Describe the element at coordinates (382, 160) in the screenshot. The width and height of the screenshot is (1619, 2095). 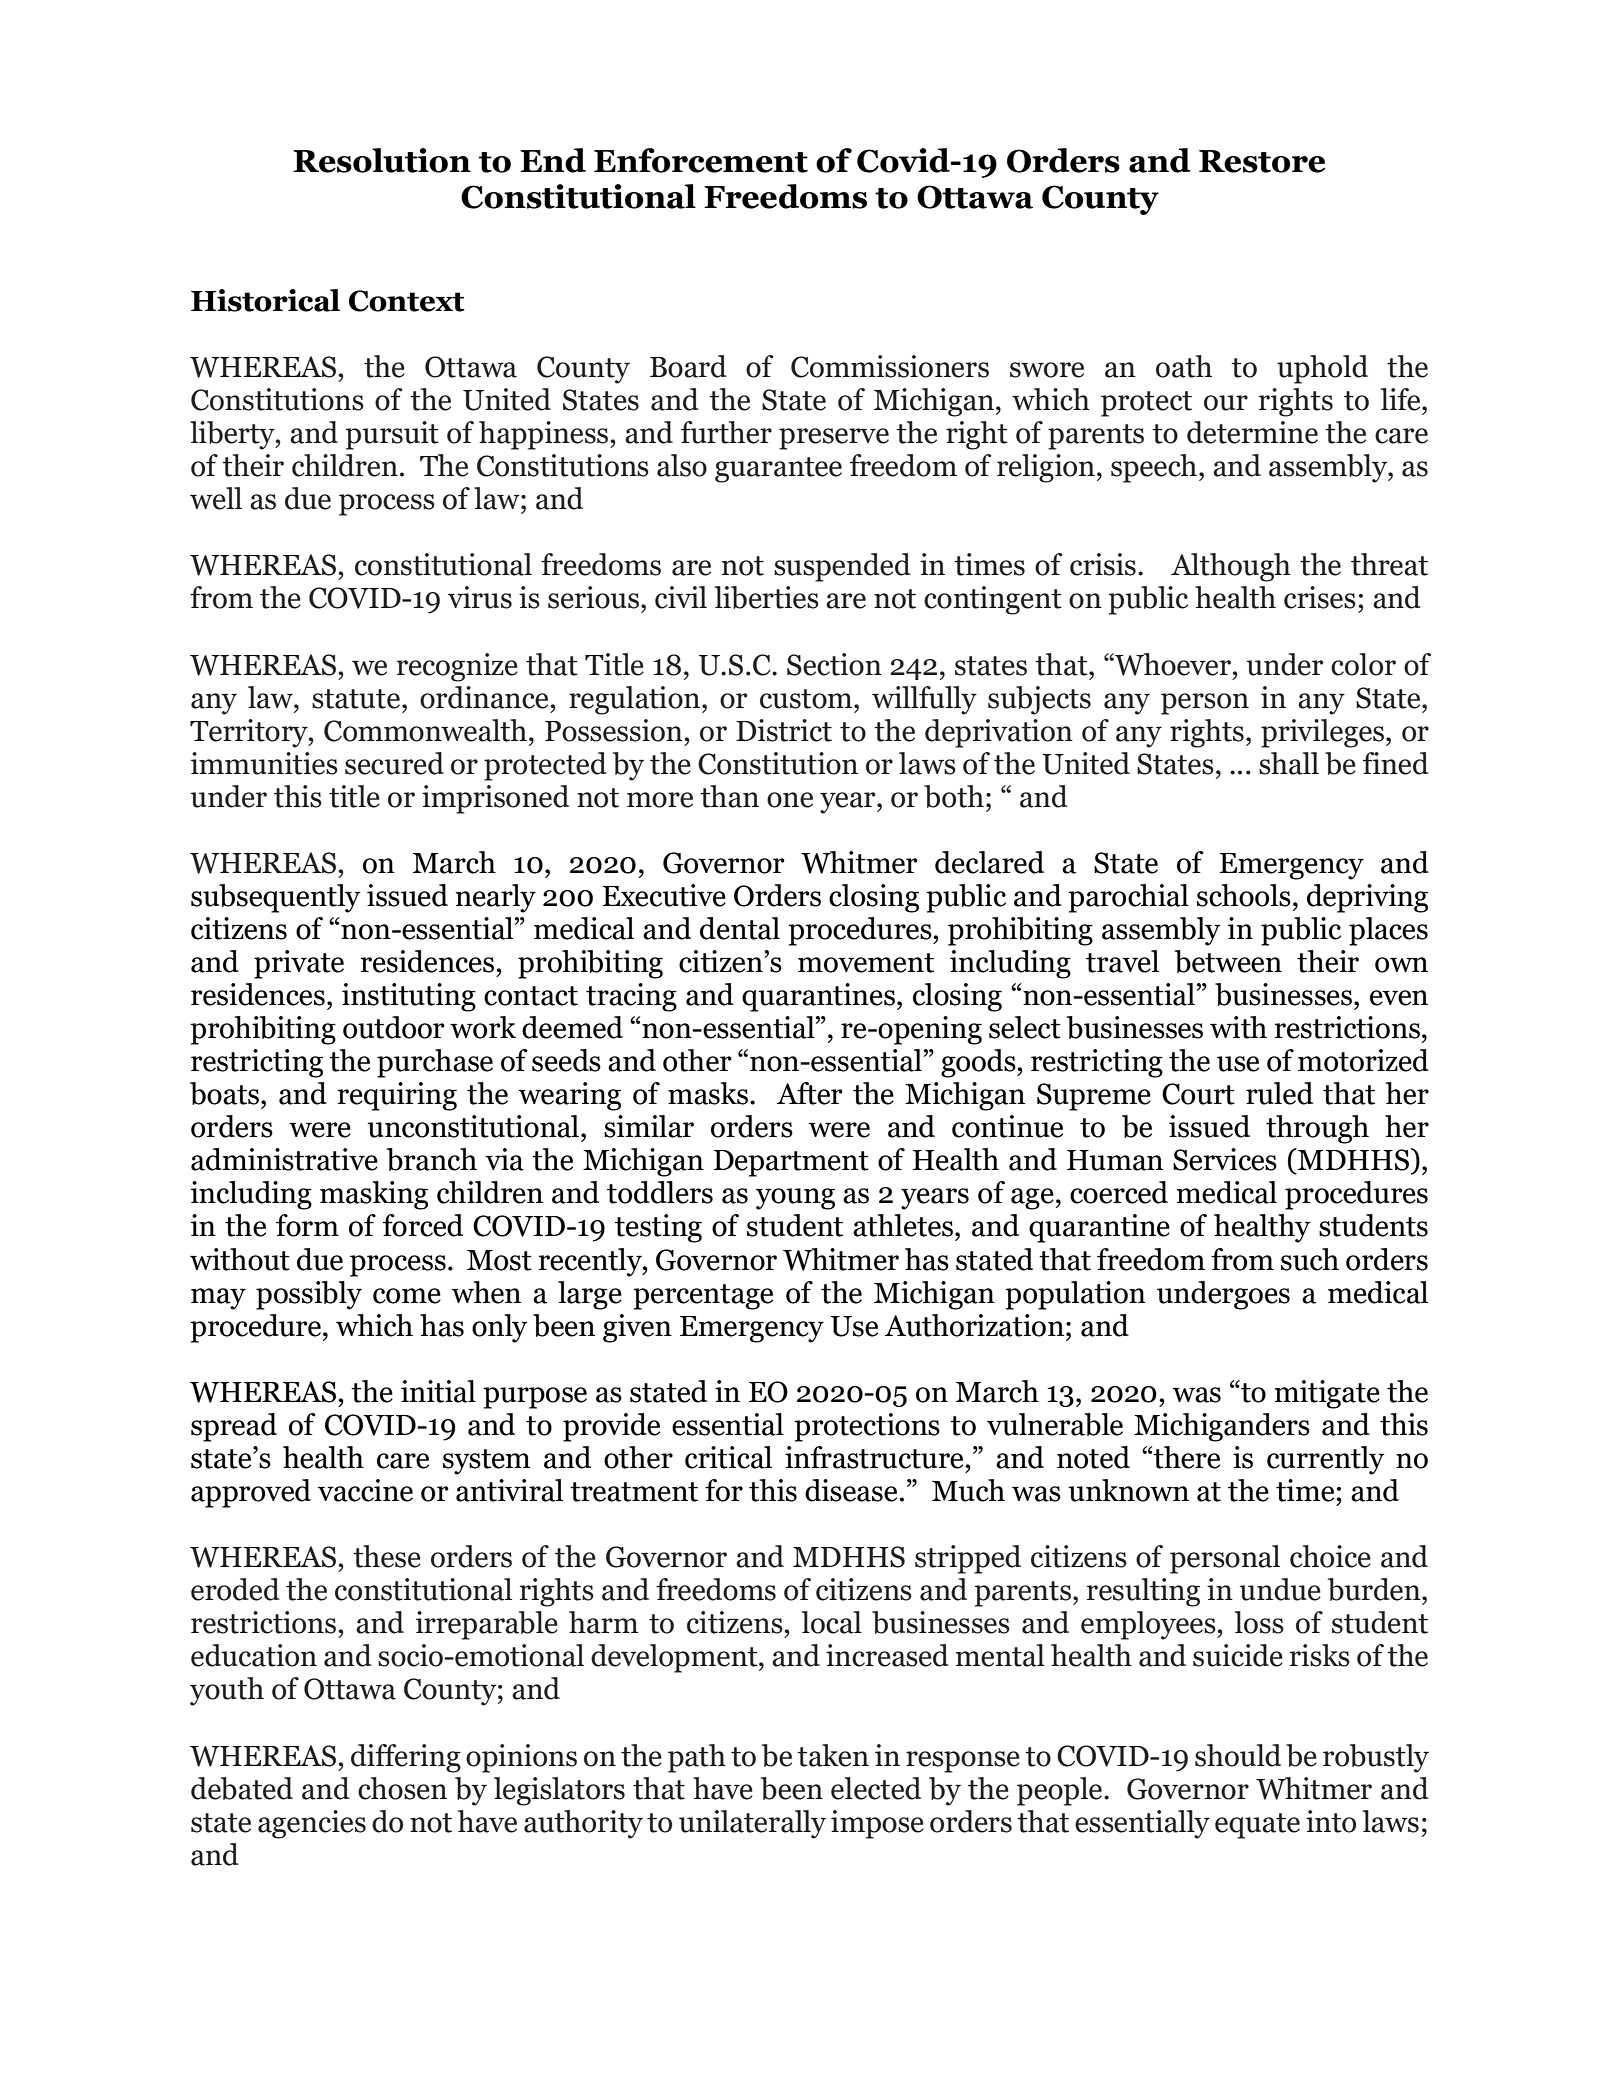
I see `Resolution` at that location.
